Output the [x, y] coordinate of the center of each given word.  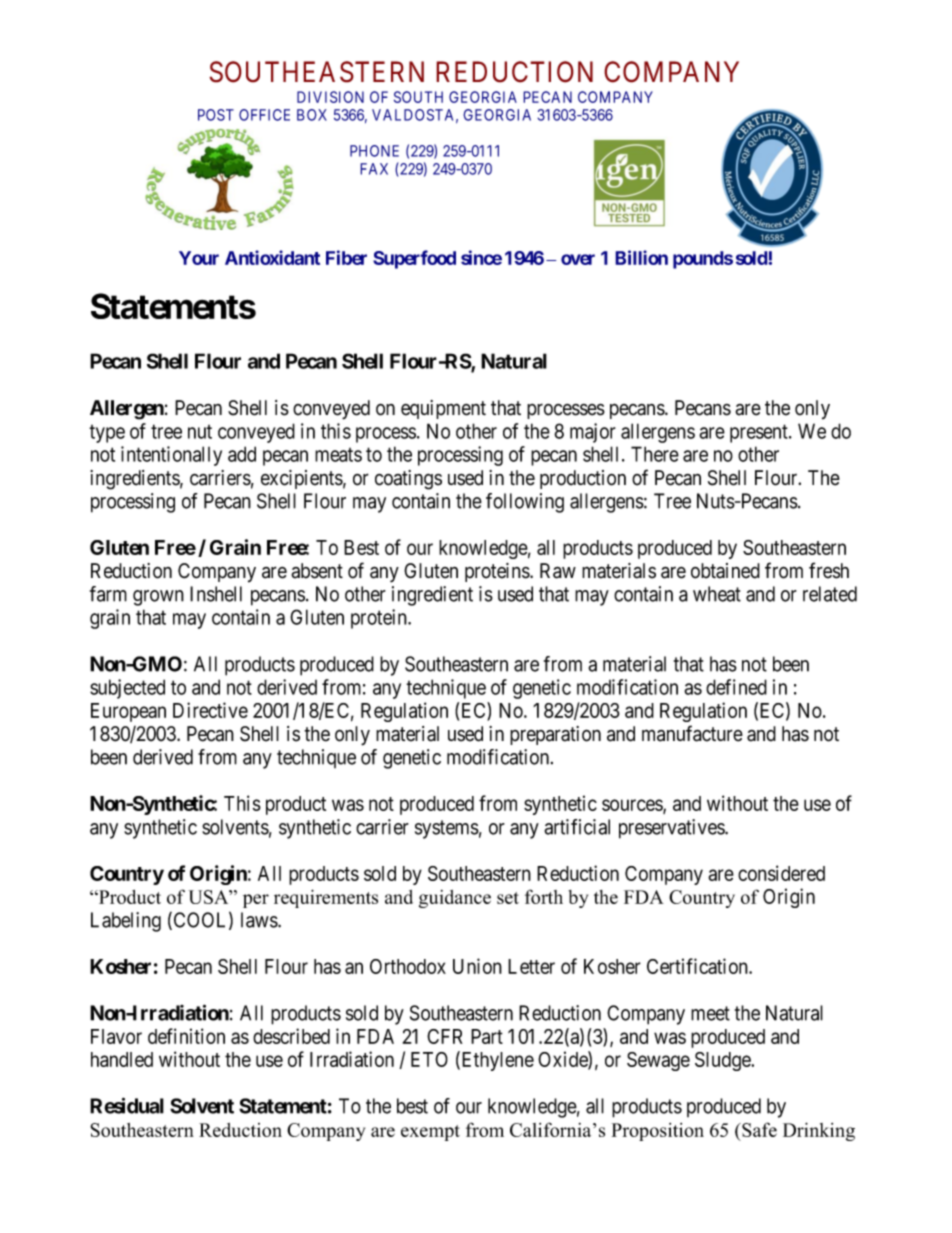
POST [216, 115]
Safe [758, 1129]
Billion [641, 257]
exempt [430, 1133]
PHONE [374, 151]
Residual [127, 1105]
